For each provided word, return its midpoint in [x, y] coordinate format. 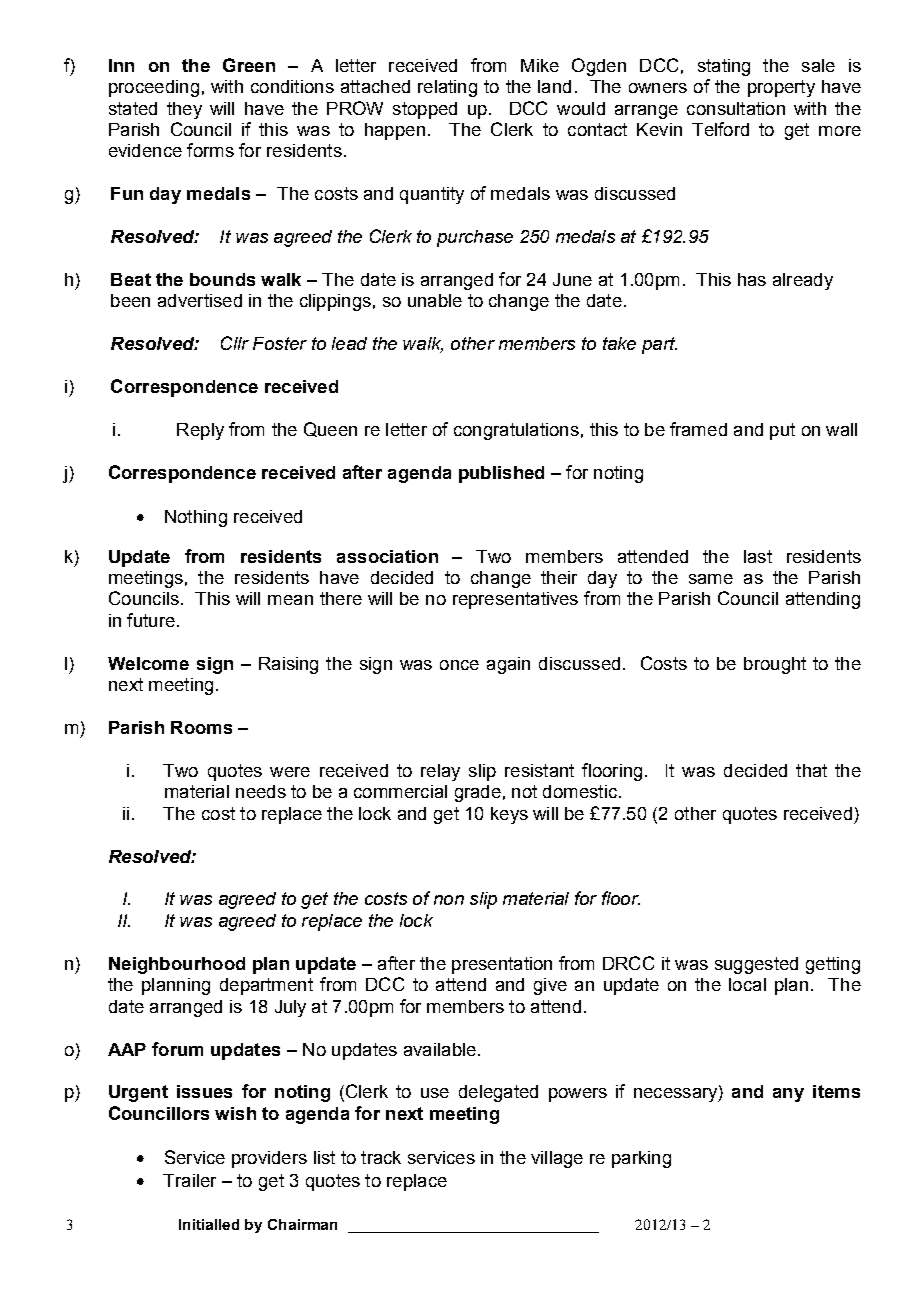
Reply [200, 431]
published [501, 474]
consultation [736, 108]
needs [261, 791]
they [184, 110]
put [782, 431]
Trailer [189, 1180]
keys [509, 815]
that [811, 770]
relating [447, 88]
